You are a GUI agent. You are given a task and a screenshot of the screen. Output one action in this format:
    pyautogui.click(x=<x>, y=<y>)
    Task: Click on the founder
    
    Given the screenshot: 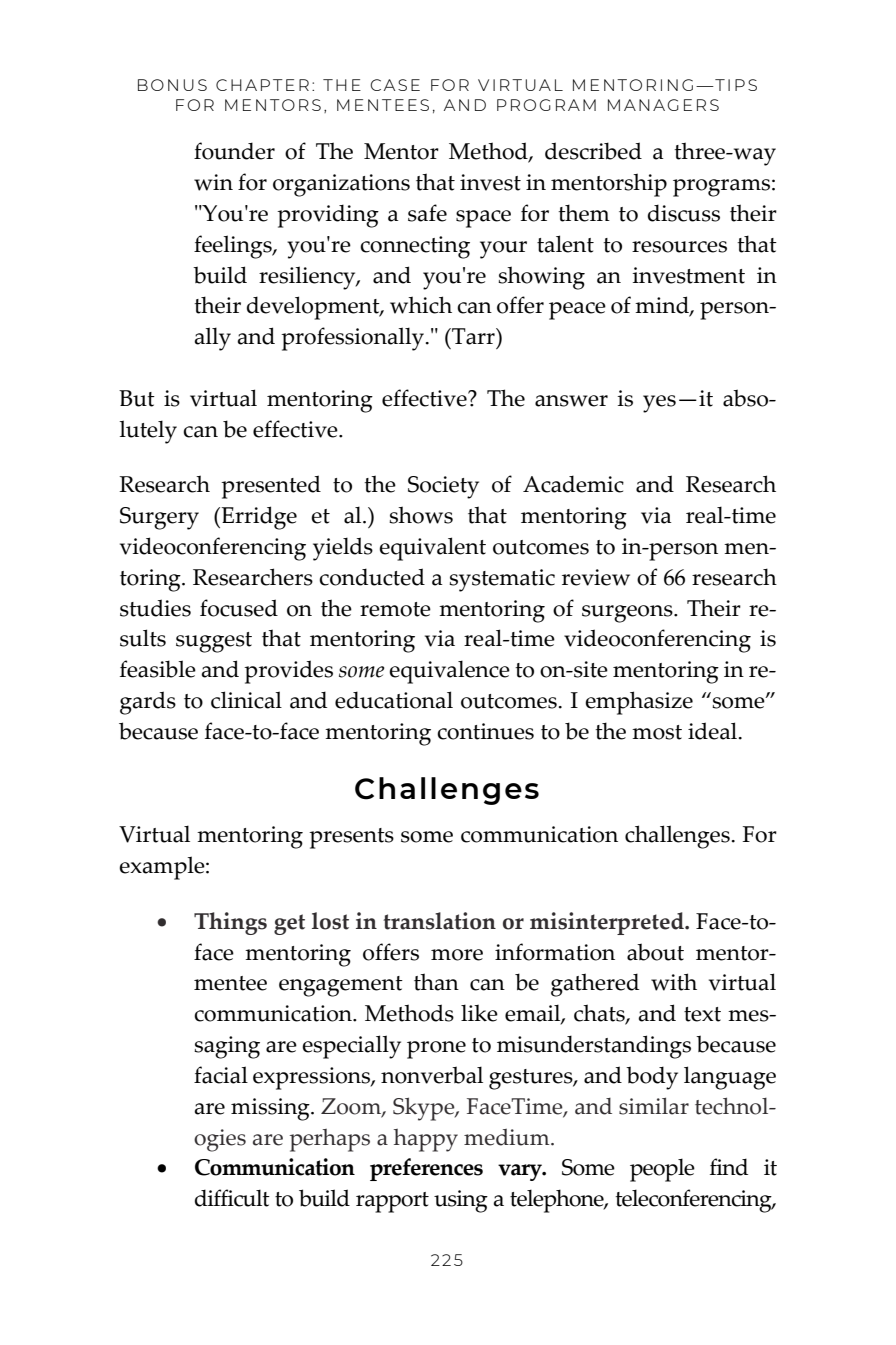 What is the action you would take?
    pyautogui.click(x=234, y=151)
